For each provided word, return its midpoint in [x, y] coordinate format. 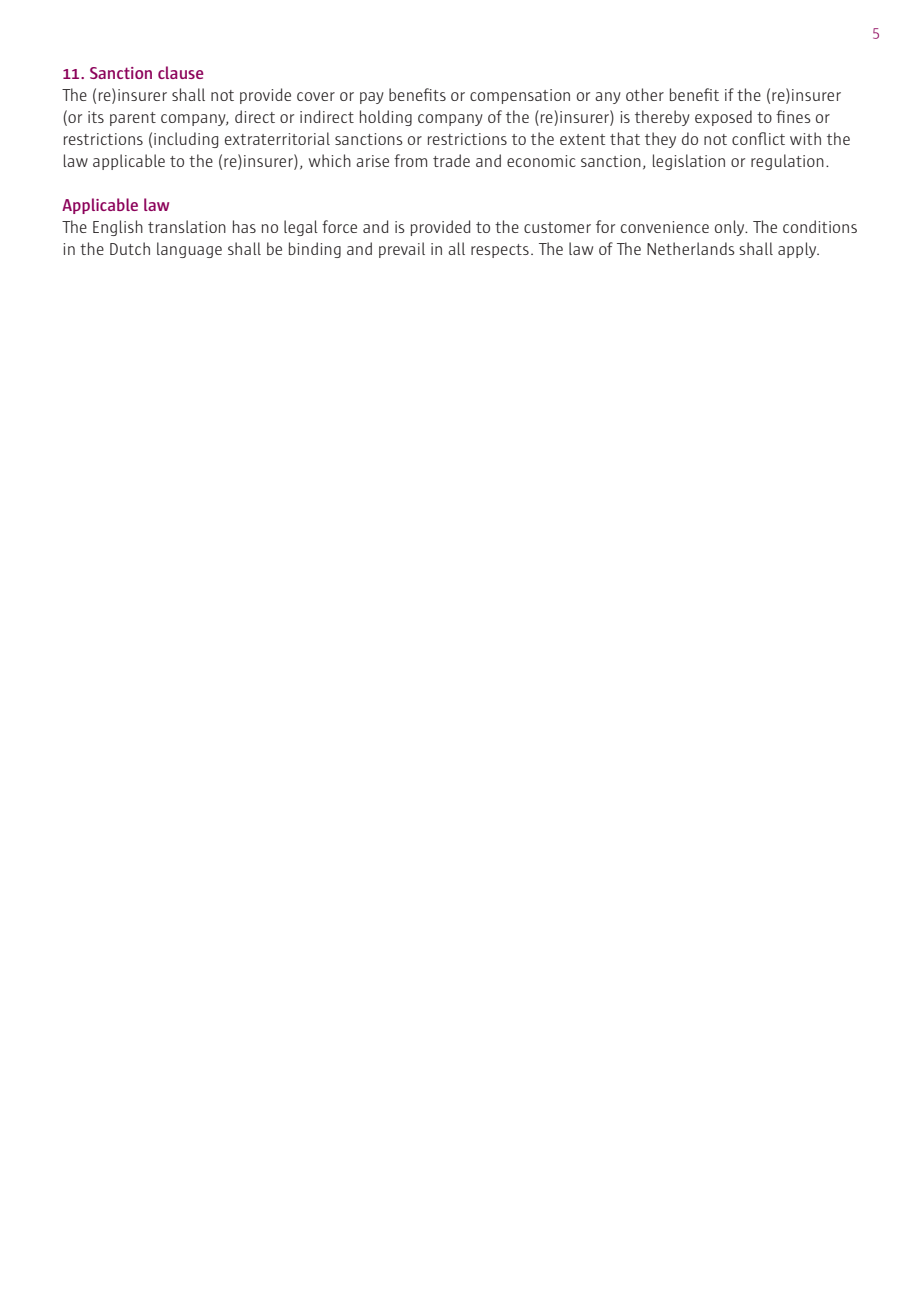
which [330, 160]
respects [500, 251]
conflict [758, 138]
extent [582, 139]
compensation [520, 96]
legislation [689, 162]
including [186, 140]
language [189, 250]
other [645, 94]
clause [180, 72]
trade [451, 160]
